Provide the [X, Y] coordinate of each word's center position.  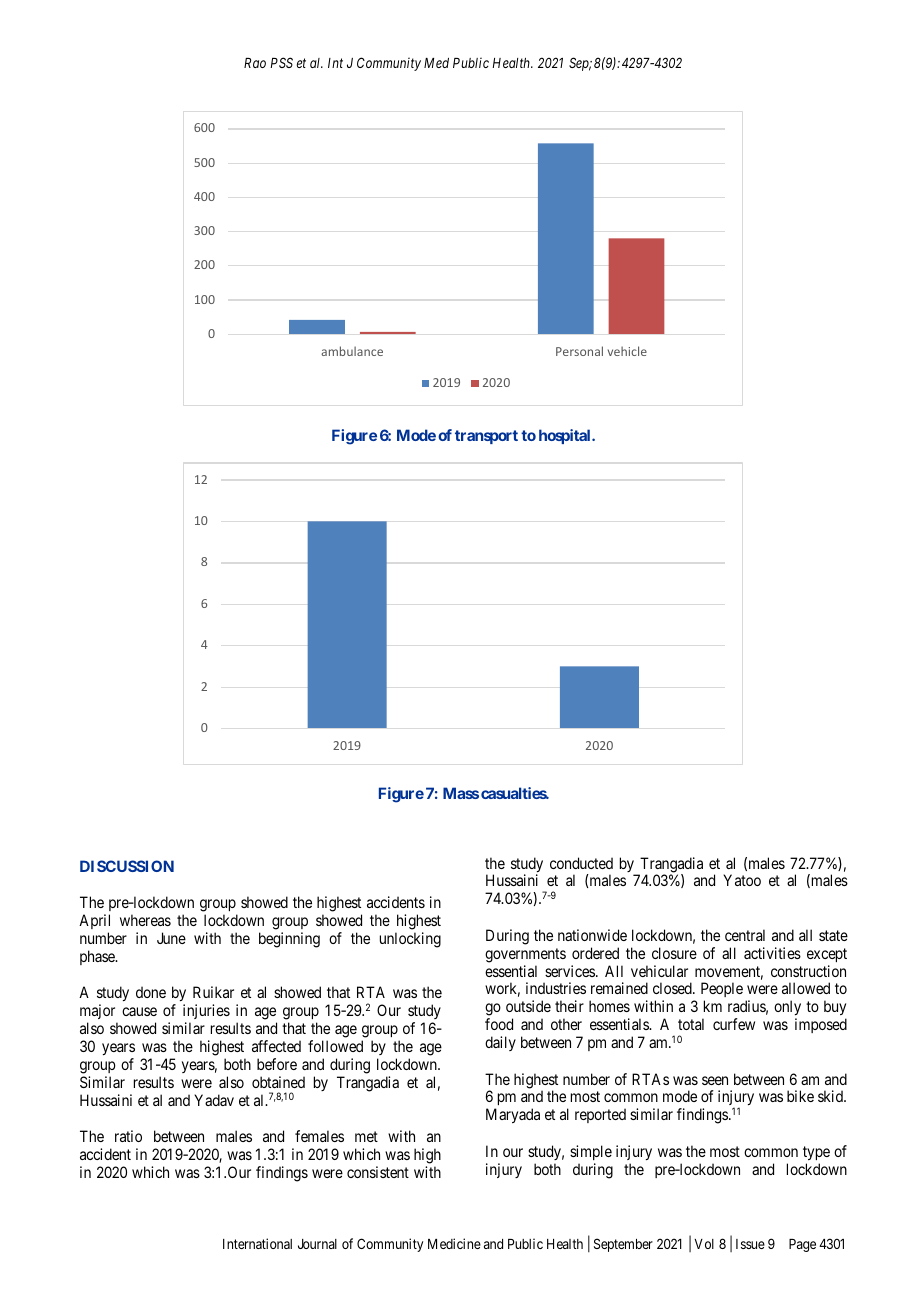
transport [486, 437]
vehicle [627, 351]
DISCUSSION [127, 866]
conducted [581, 863]
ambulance [352, 351]
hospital [566, 436]
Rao [255, 63]
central [745, 935]
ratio [128, 1136]
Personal [579, 351]
